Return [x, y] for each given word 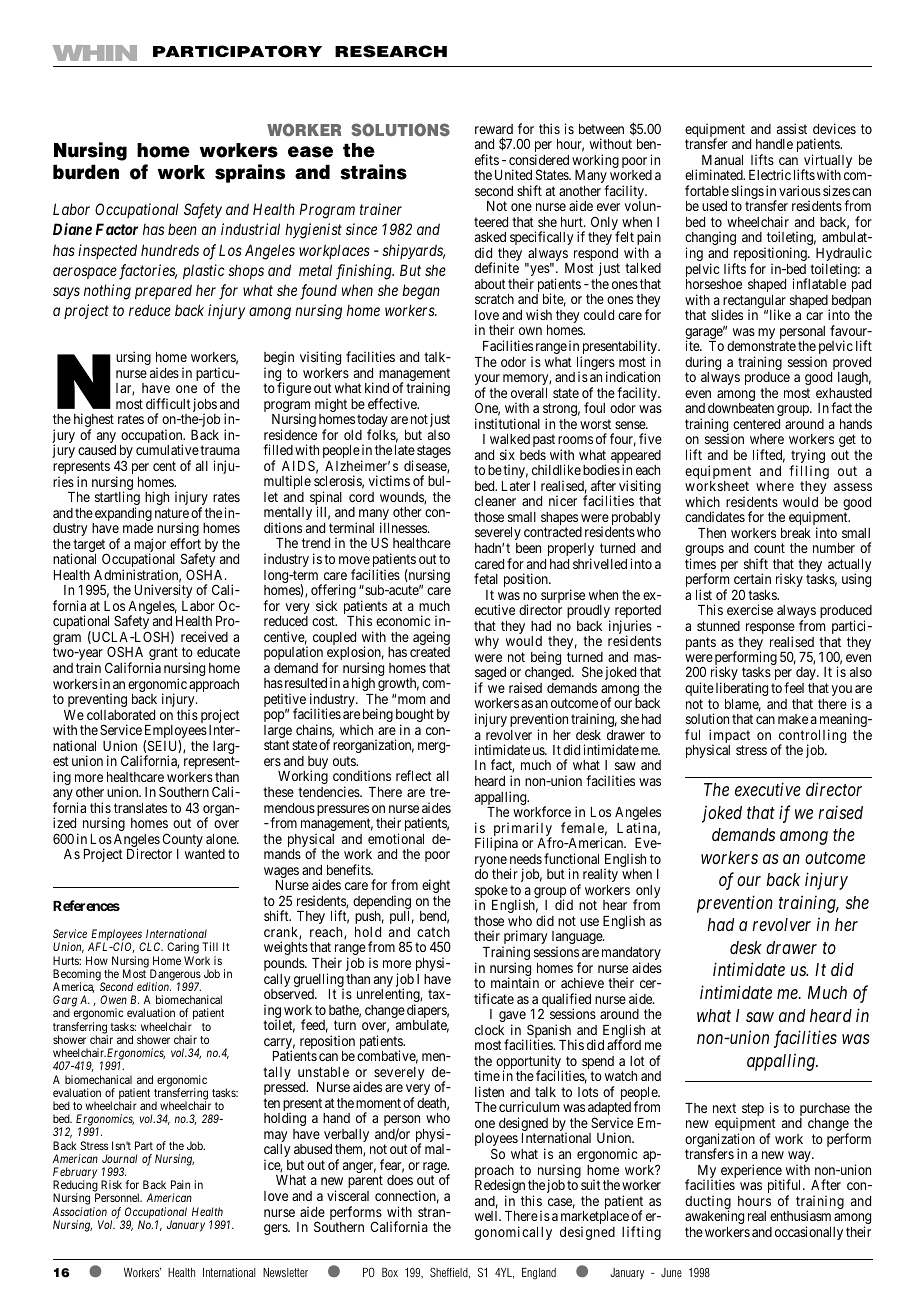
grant [163, 655]
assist [792, 128]
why [487, 642]
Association [79, 1211]
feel [794, 687]
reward [494, 129]
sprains [250, 173]
